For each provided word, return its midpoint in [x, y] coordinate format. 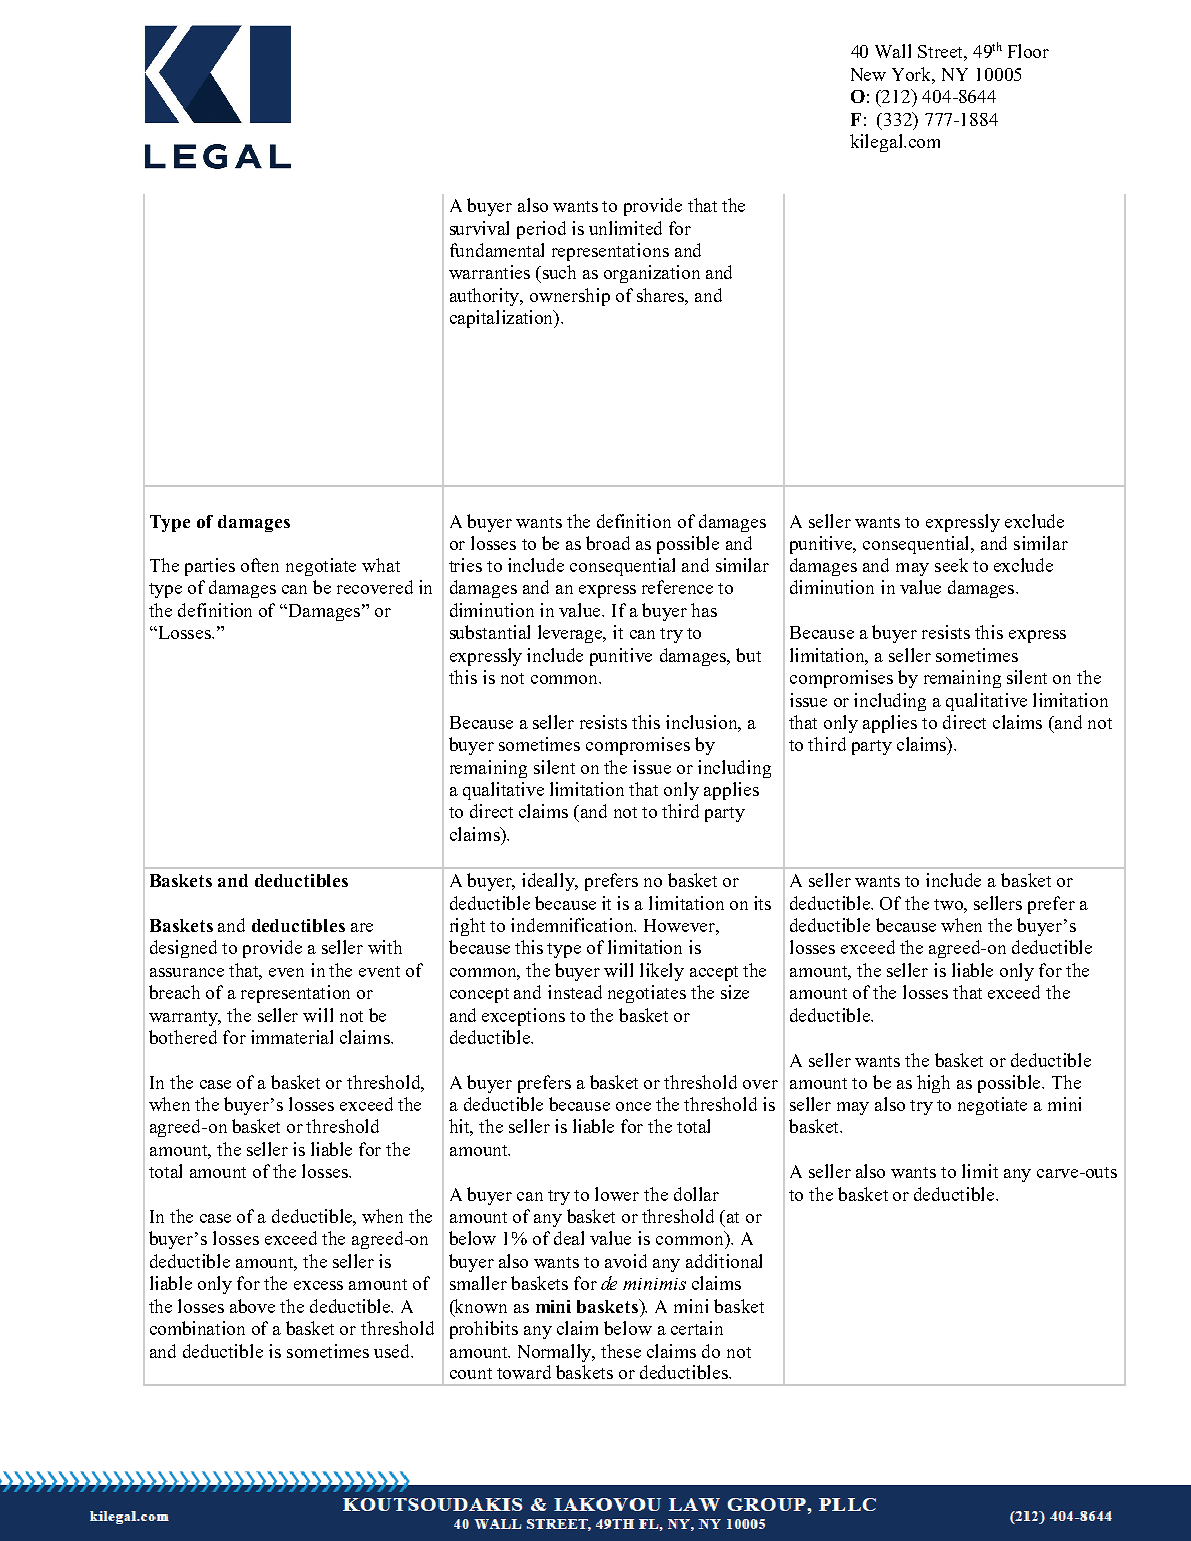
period [541, 230]
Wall [893, 51]
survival [479, 228]
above [252, 1306]
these [621, 1351]
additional [724, 1261]
